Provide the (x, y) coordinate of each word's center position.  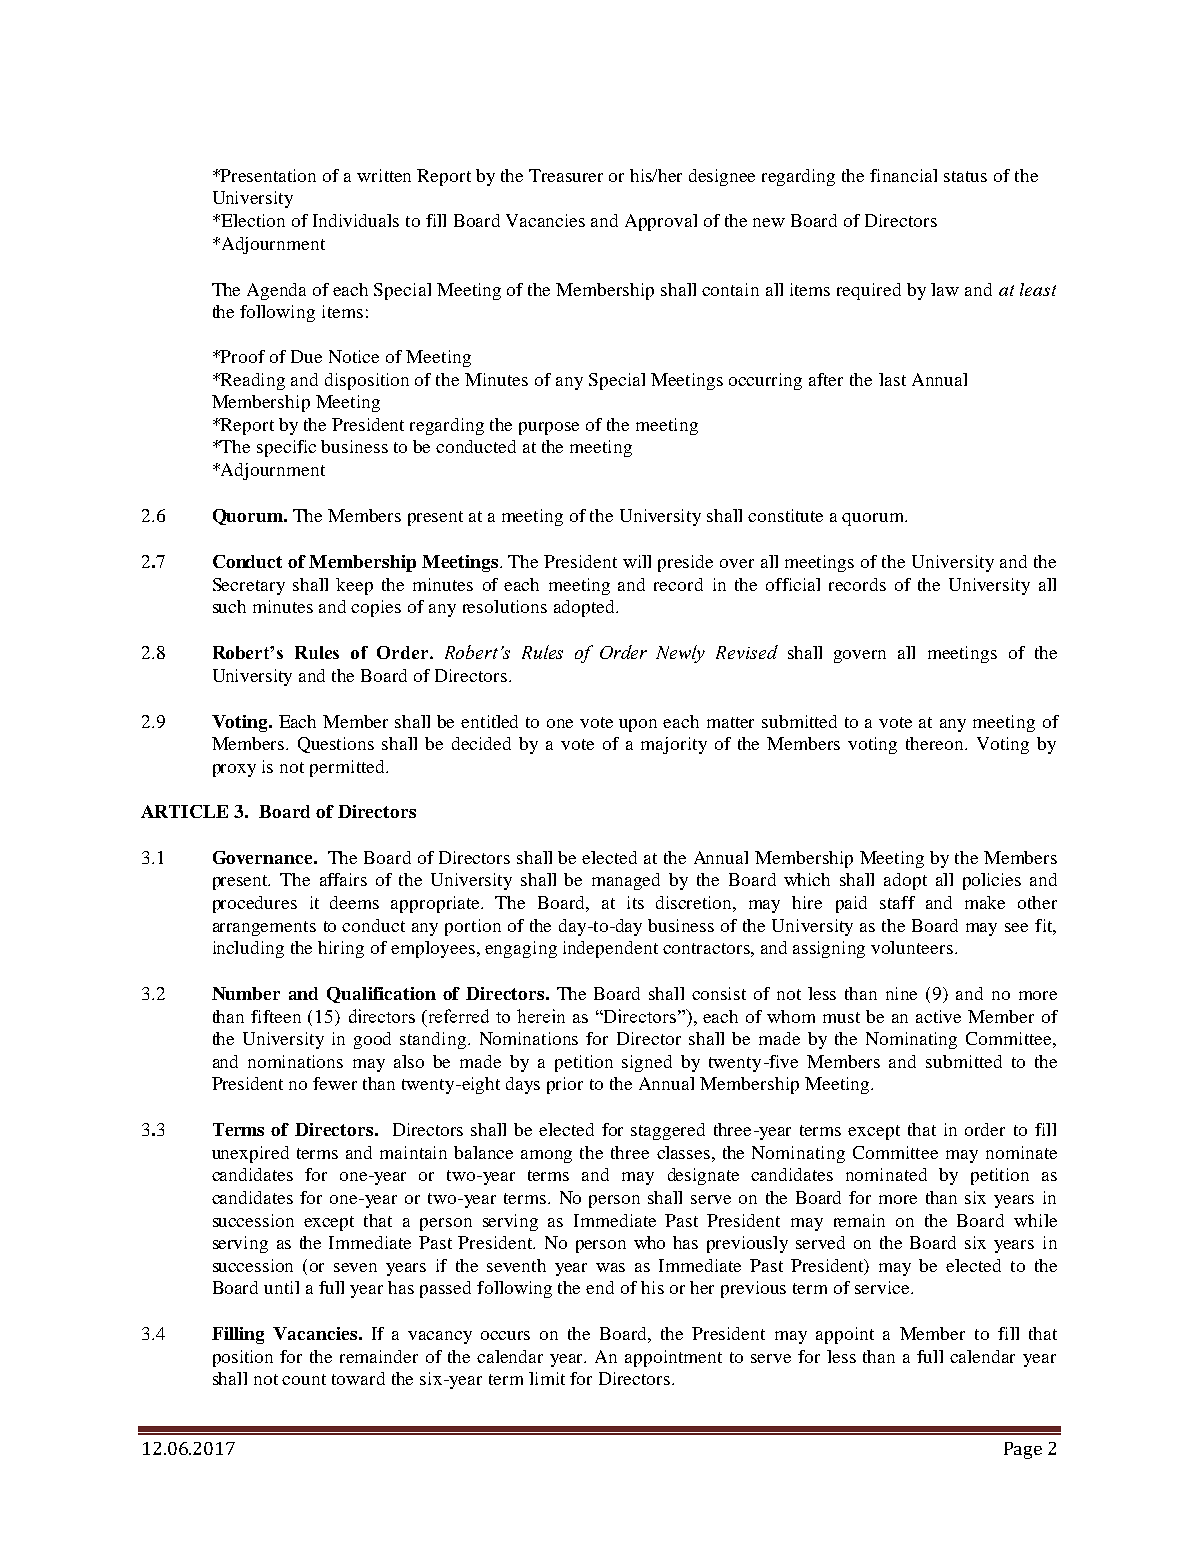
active (938, 1016)
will (637, 561)
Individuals (356, 220)
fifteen (276, 1016)
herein (541, 1016)
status (965, 176)
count (304, 1379)
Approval (661, 222)
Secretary (249, 586)
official (793, 584)
